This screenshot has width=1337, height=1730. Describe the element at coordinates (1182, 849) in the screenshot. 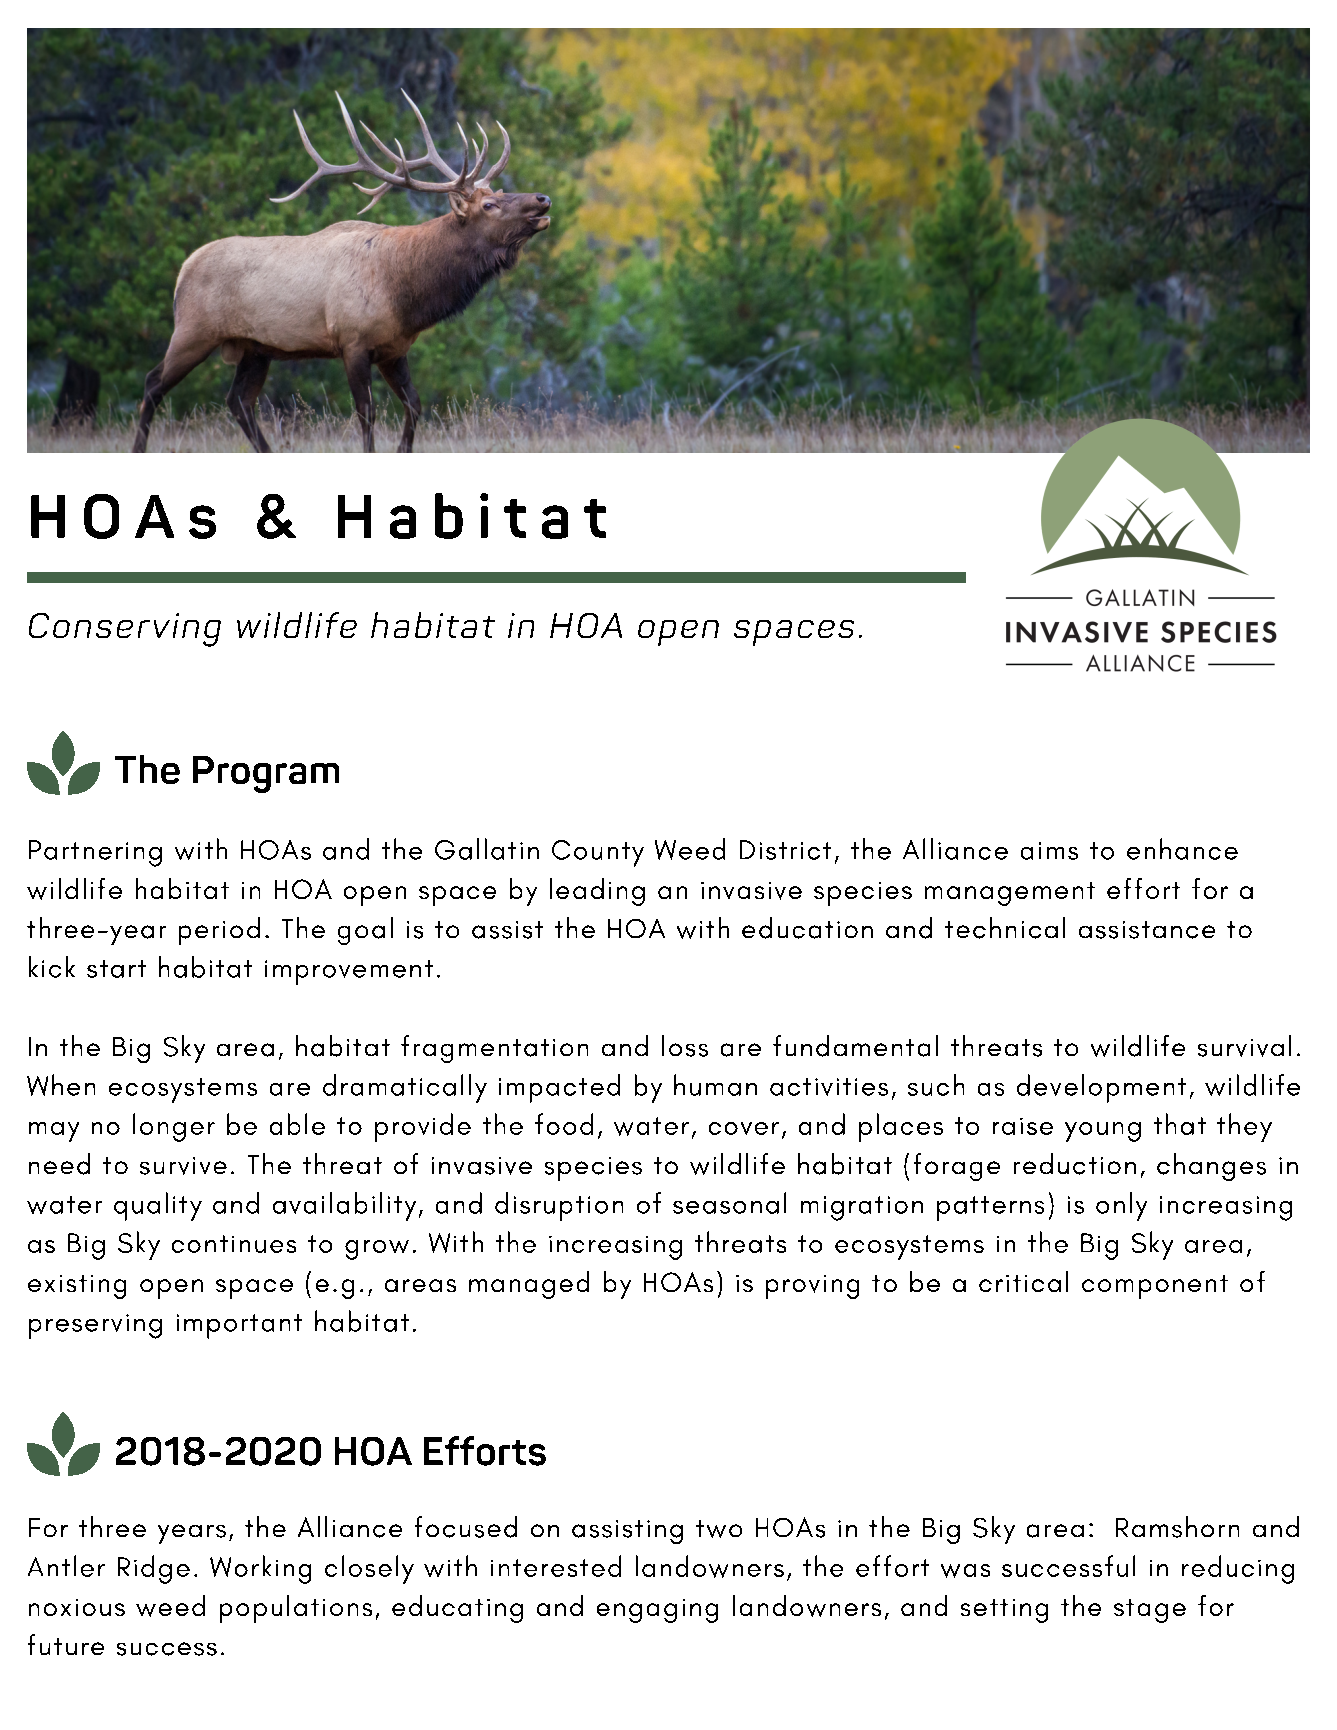

I see `enhance` at that location.
